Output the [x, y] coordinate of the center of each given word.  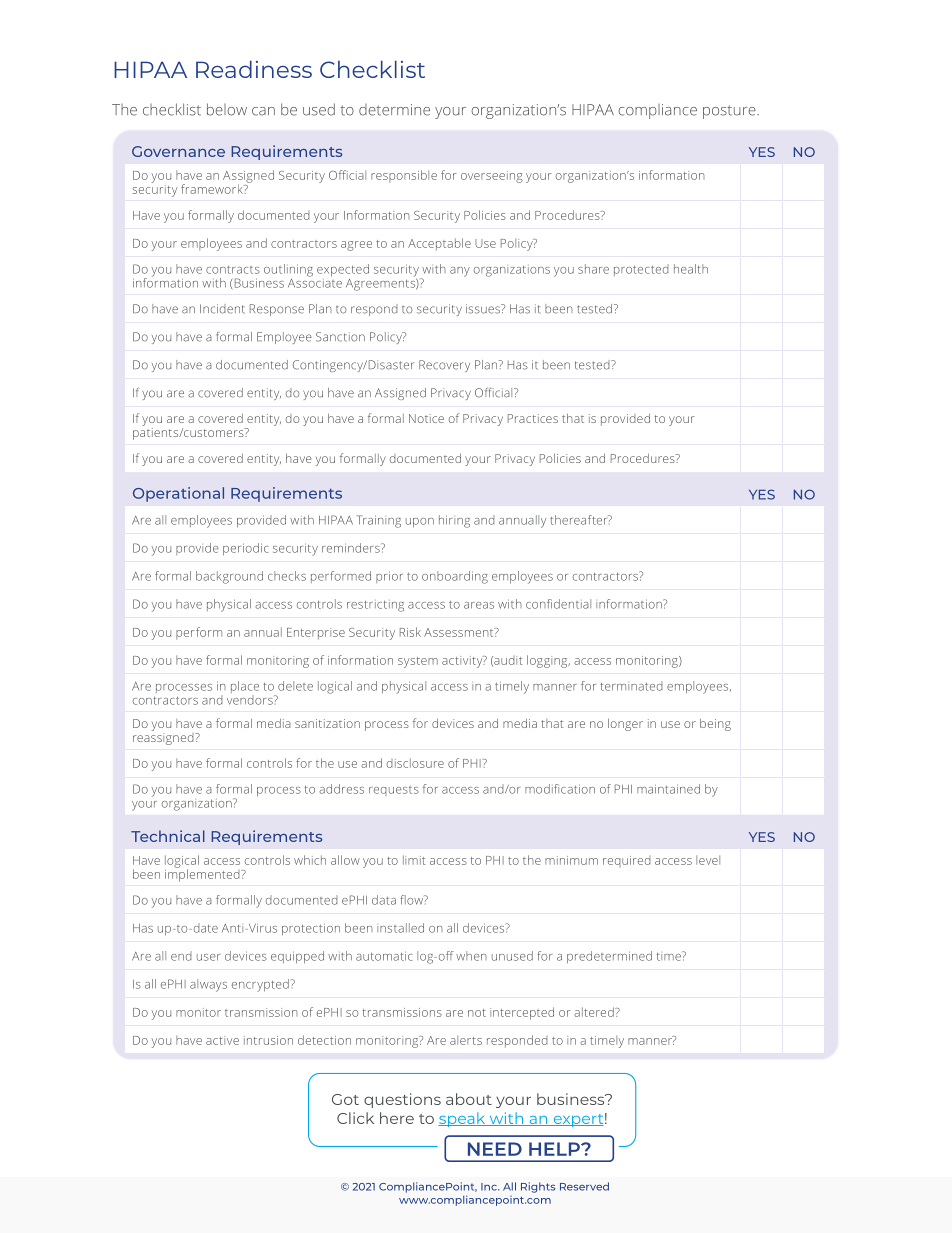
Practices [533, 418]
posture [730, 112]
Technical [168, 836]
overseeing [492, 177]
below [227, 109]
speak [463, 1119]
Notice [426, 418]
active [222, 1040]
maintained [668, 789]
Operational [178, 494]
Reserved [584, 1186]
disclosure [415, 763]
